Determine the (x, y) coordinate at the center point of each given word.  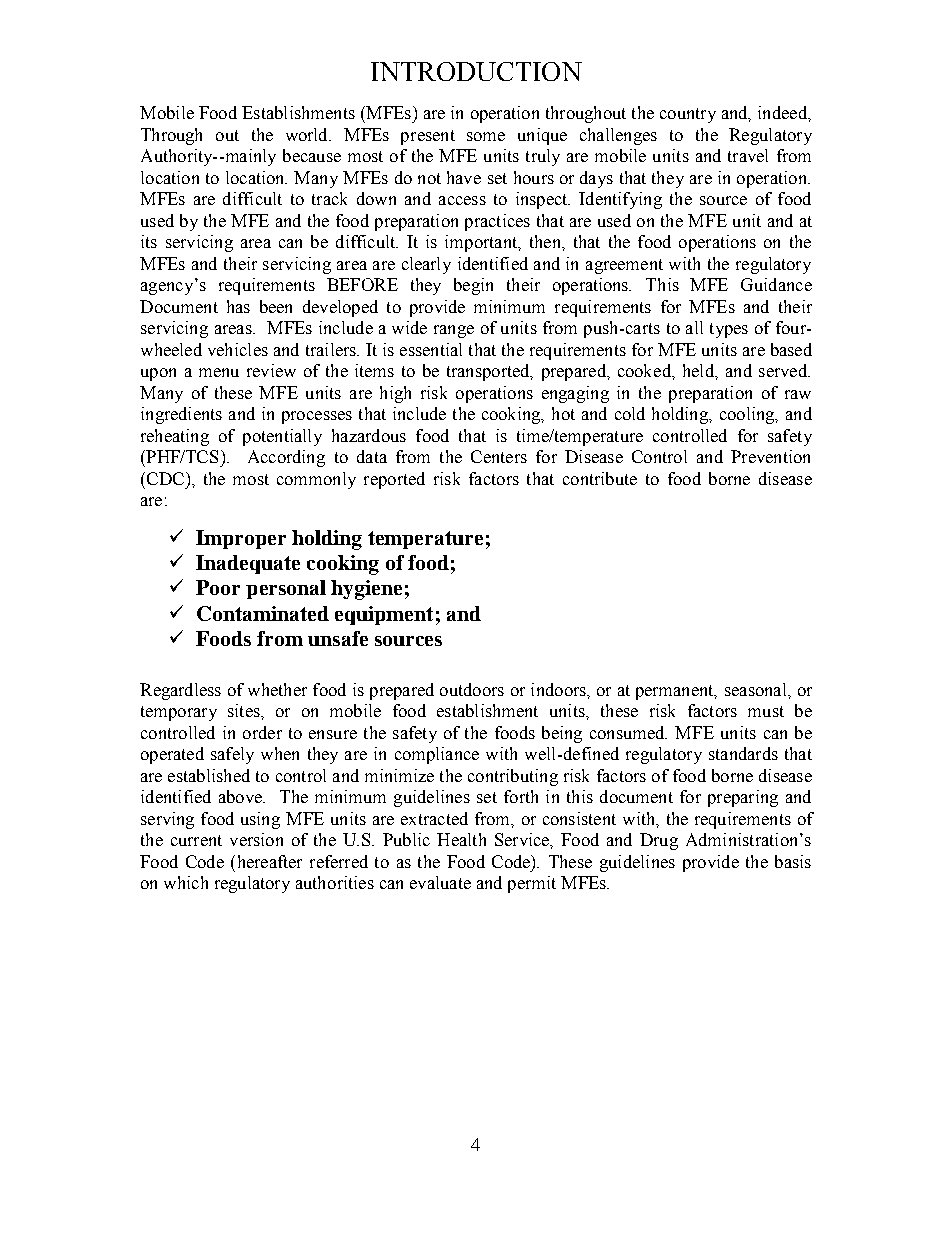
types (729, 330)
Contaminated (263, 613)
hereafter (268, 861)
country (688, 115)
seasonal (757, 689)
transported (489, 372)
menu (219, 372)
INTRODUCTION (476, 71)
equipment (384, 615)
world (308, 134)
